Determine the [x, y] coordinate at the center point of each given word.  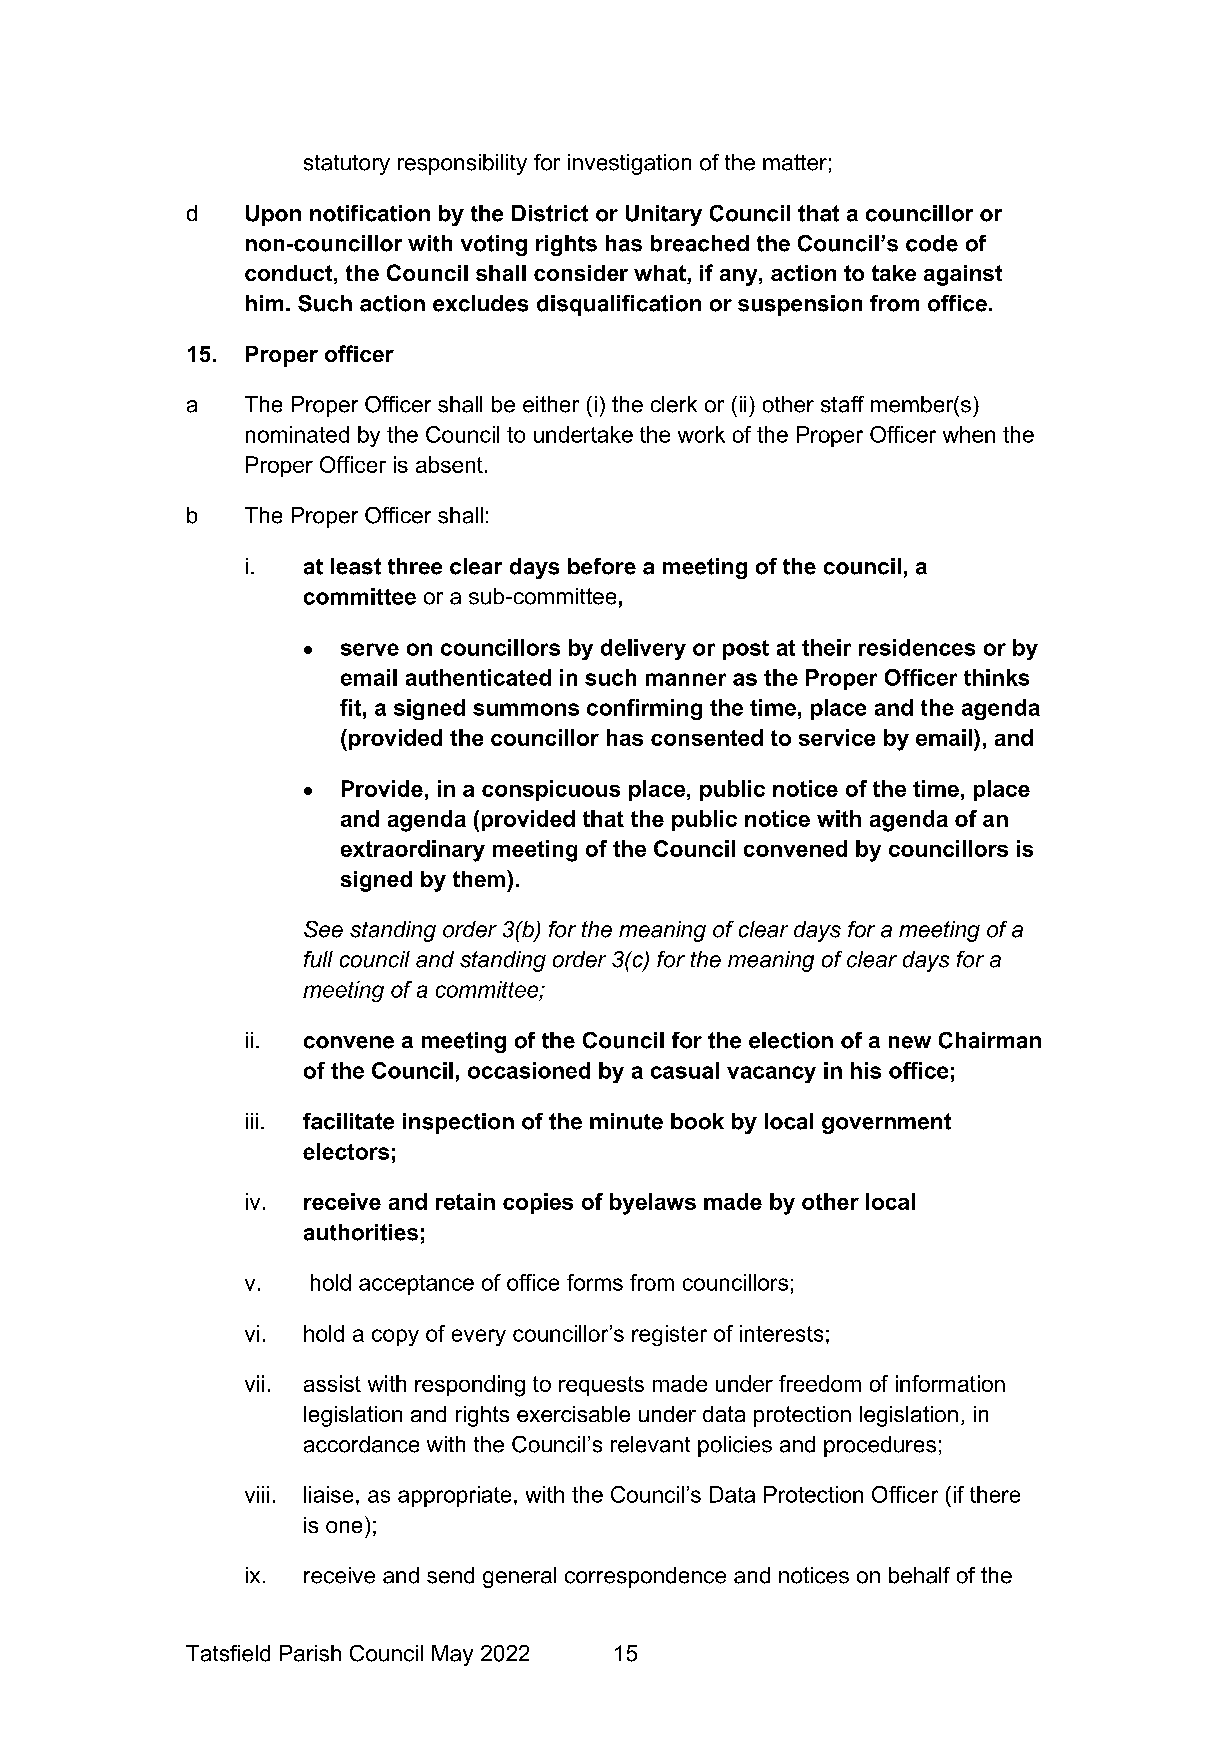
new [910, 1042]
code [932, 243]
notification [370, 213]
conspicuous [551, 790]
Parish [310, 1653]
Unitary [664, 215]
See [323, 929]
